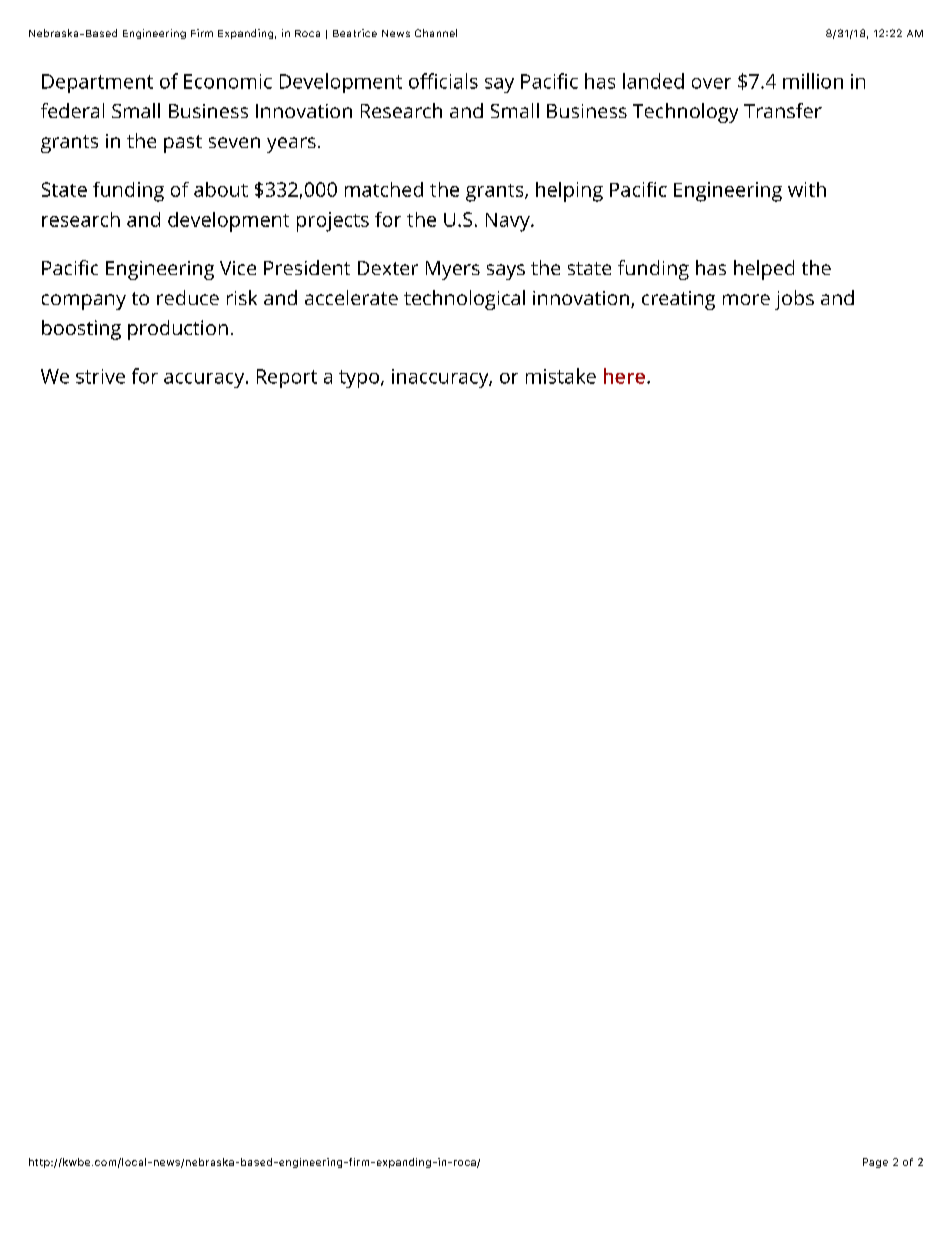 Image resolution: width=952 pixels, height=1233 pixels. I want to click on Economic, so click(228, 81).
